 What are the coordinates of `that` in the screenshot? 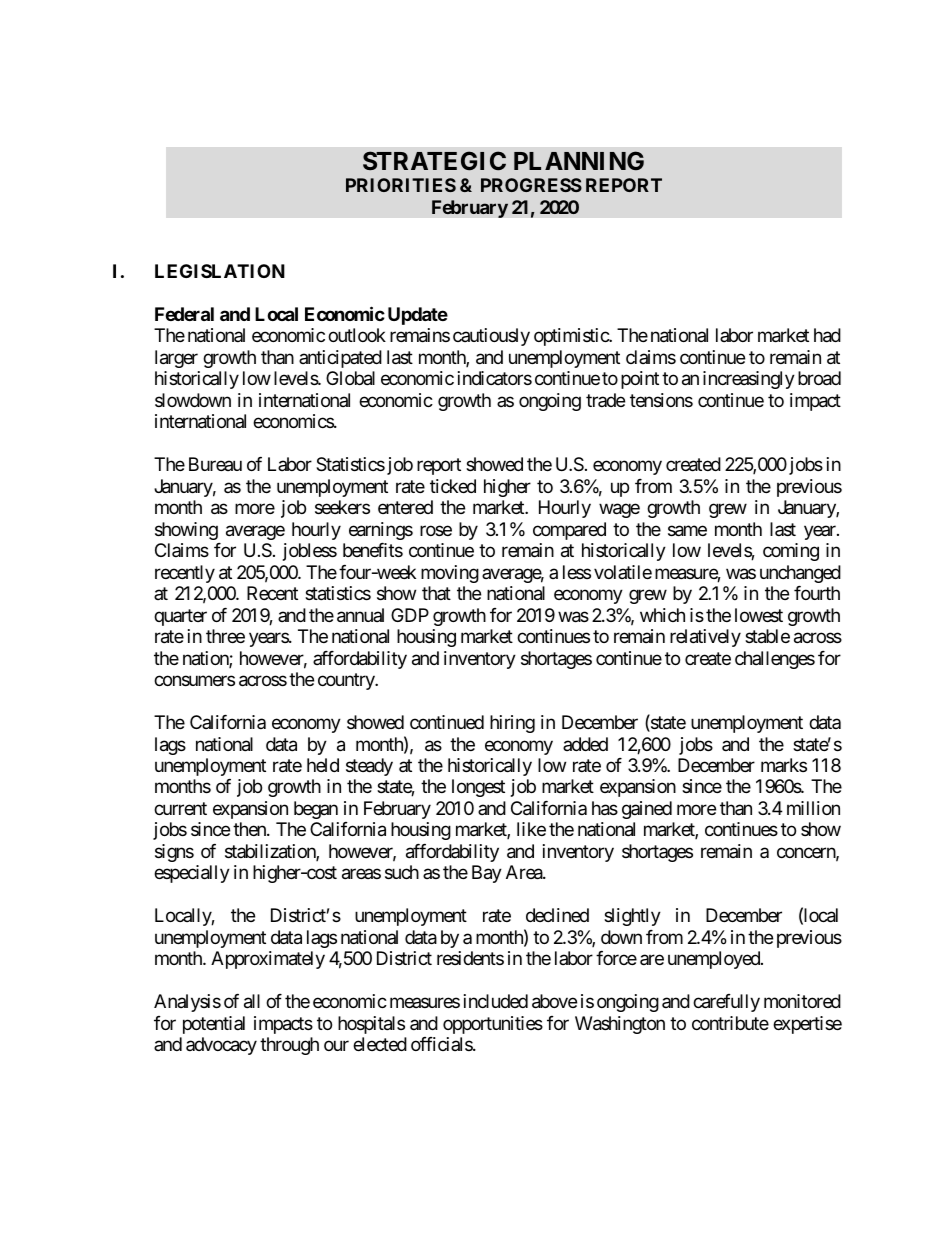 It's located at (436, 593).
